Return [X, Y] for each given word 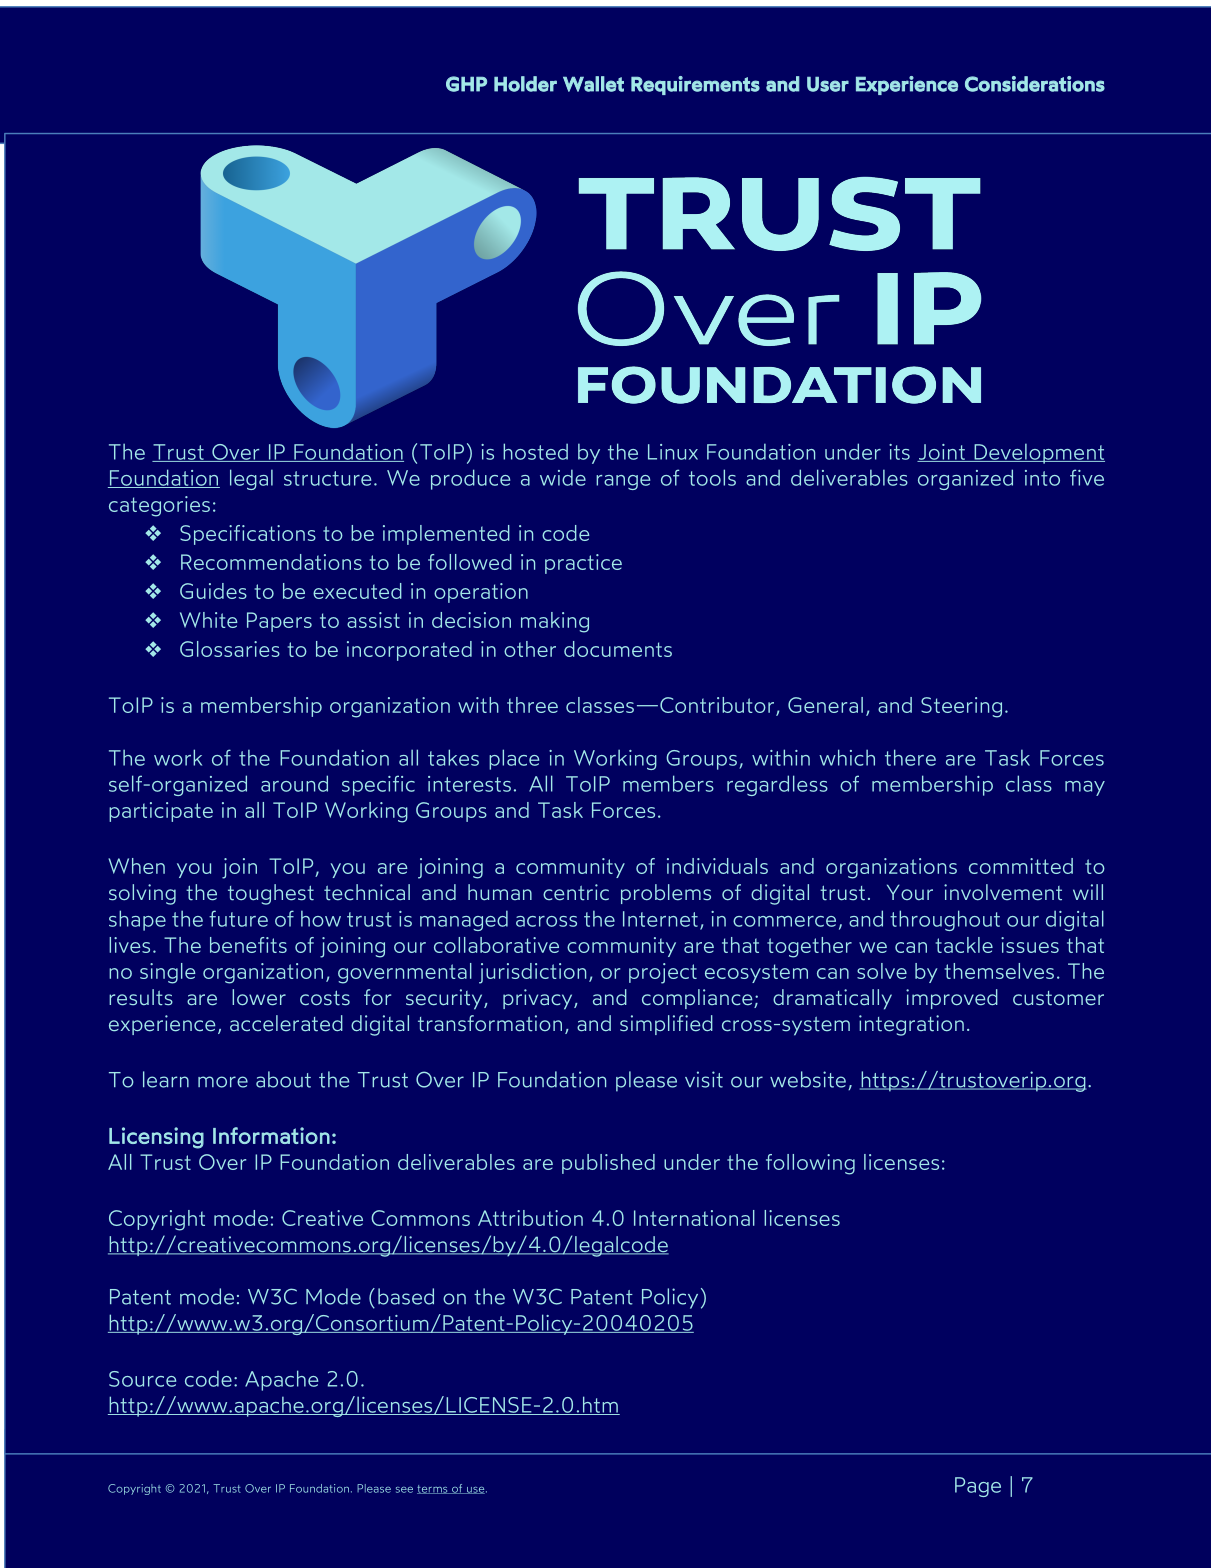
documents [618, 649]
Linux [673, 452]
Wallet [593, 84]
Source [142, 1379]
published [608, 1164]
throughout [945, 920]
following [810, 1164]
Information [271, 1135]
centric [576, 892]
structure [327, 478]
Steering [961, 707]
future [238, 918]
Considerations [1035, 84]
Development [1038, 453]
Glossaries [230, 649]
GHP [466, 84]
